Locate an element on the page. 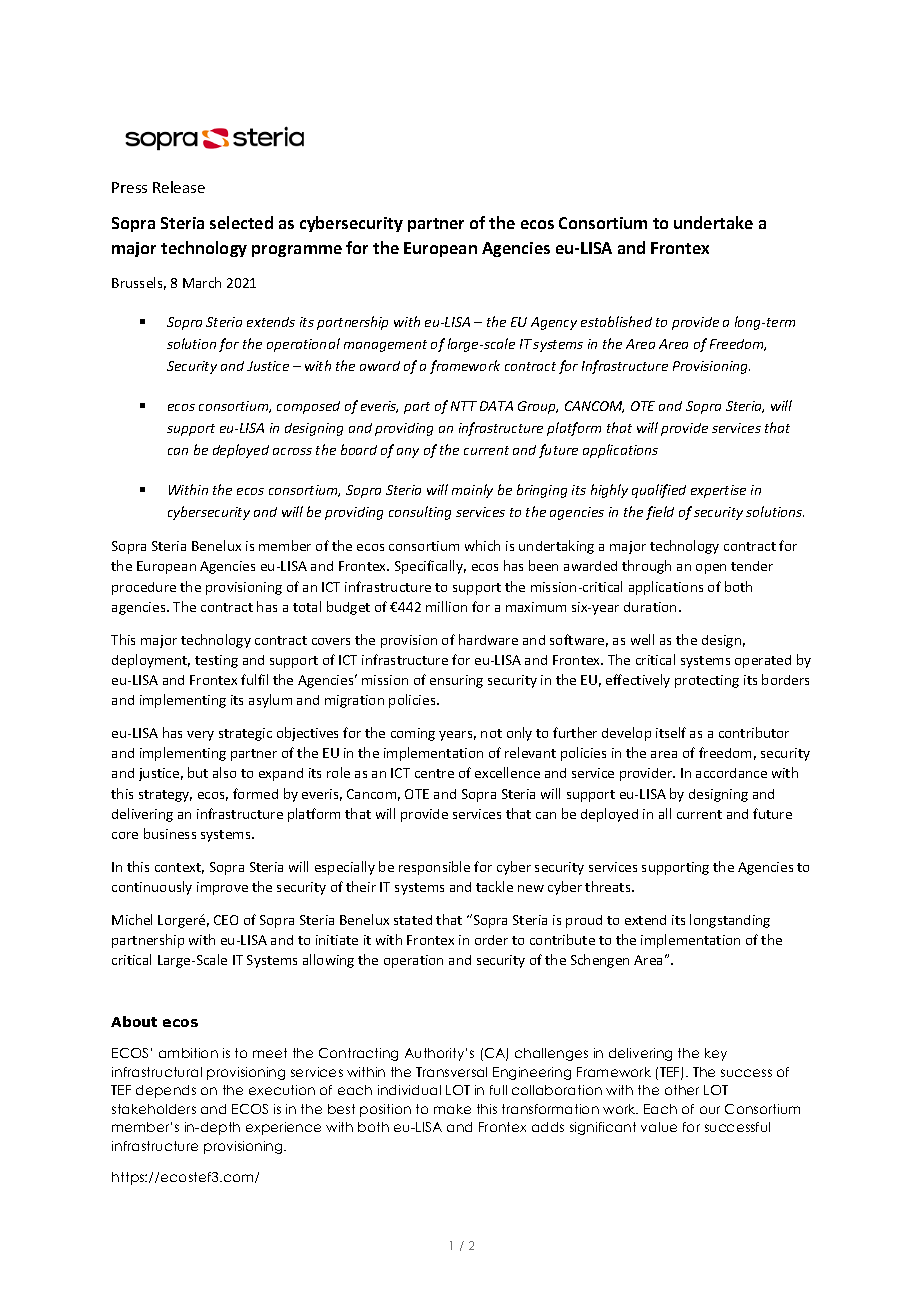 The height and width of the image is (1308, 924). accordance is located at coordinates (731, 773).
